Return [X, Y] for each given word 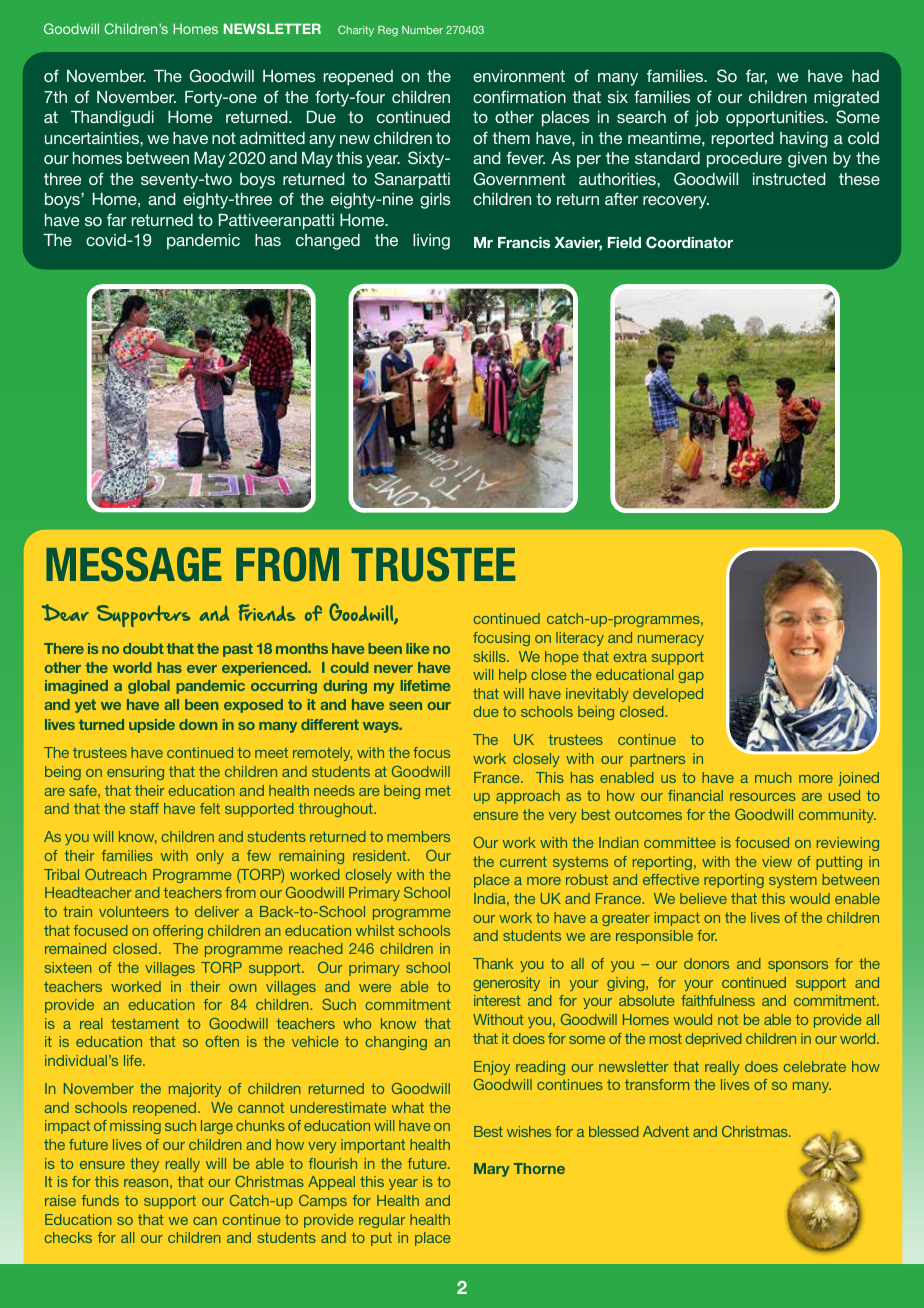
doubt [143, 648]
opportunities [776, 119]
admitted [272, 138]
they [144, 1165]
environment [519, 76]
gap [691, 677]
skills [491, 656]
